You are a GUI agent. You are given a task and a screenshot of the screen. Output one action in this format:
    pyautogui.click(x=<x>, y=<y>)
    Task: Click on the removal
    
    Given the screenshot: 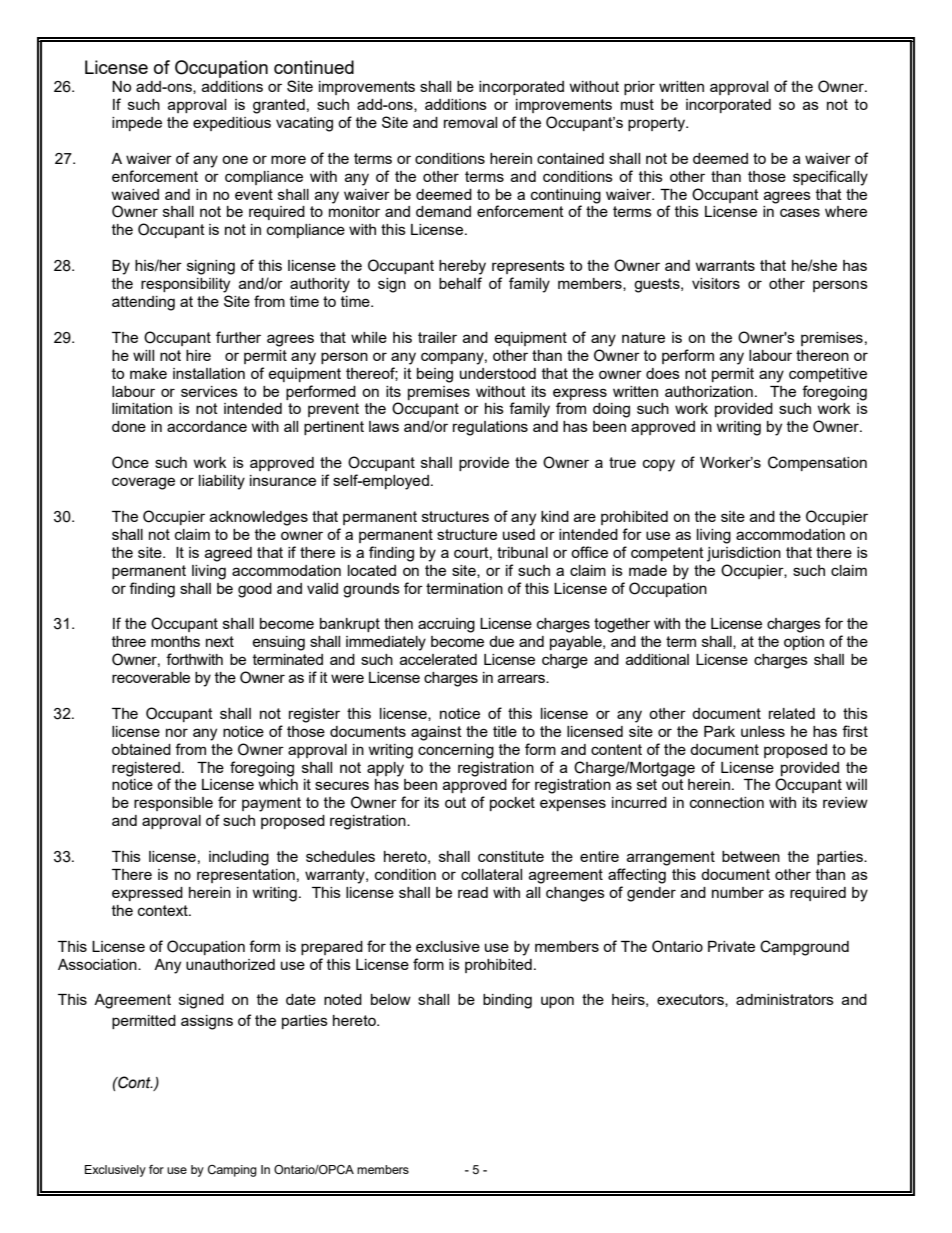 What is the action you would take?
    pyautogui.click(x=470, y=122)
